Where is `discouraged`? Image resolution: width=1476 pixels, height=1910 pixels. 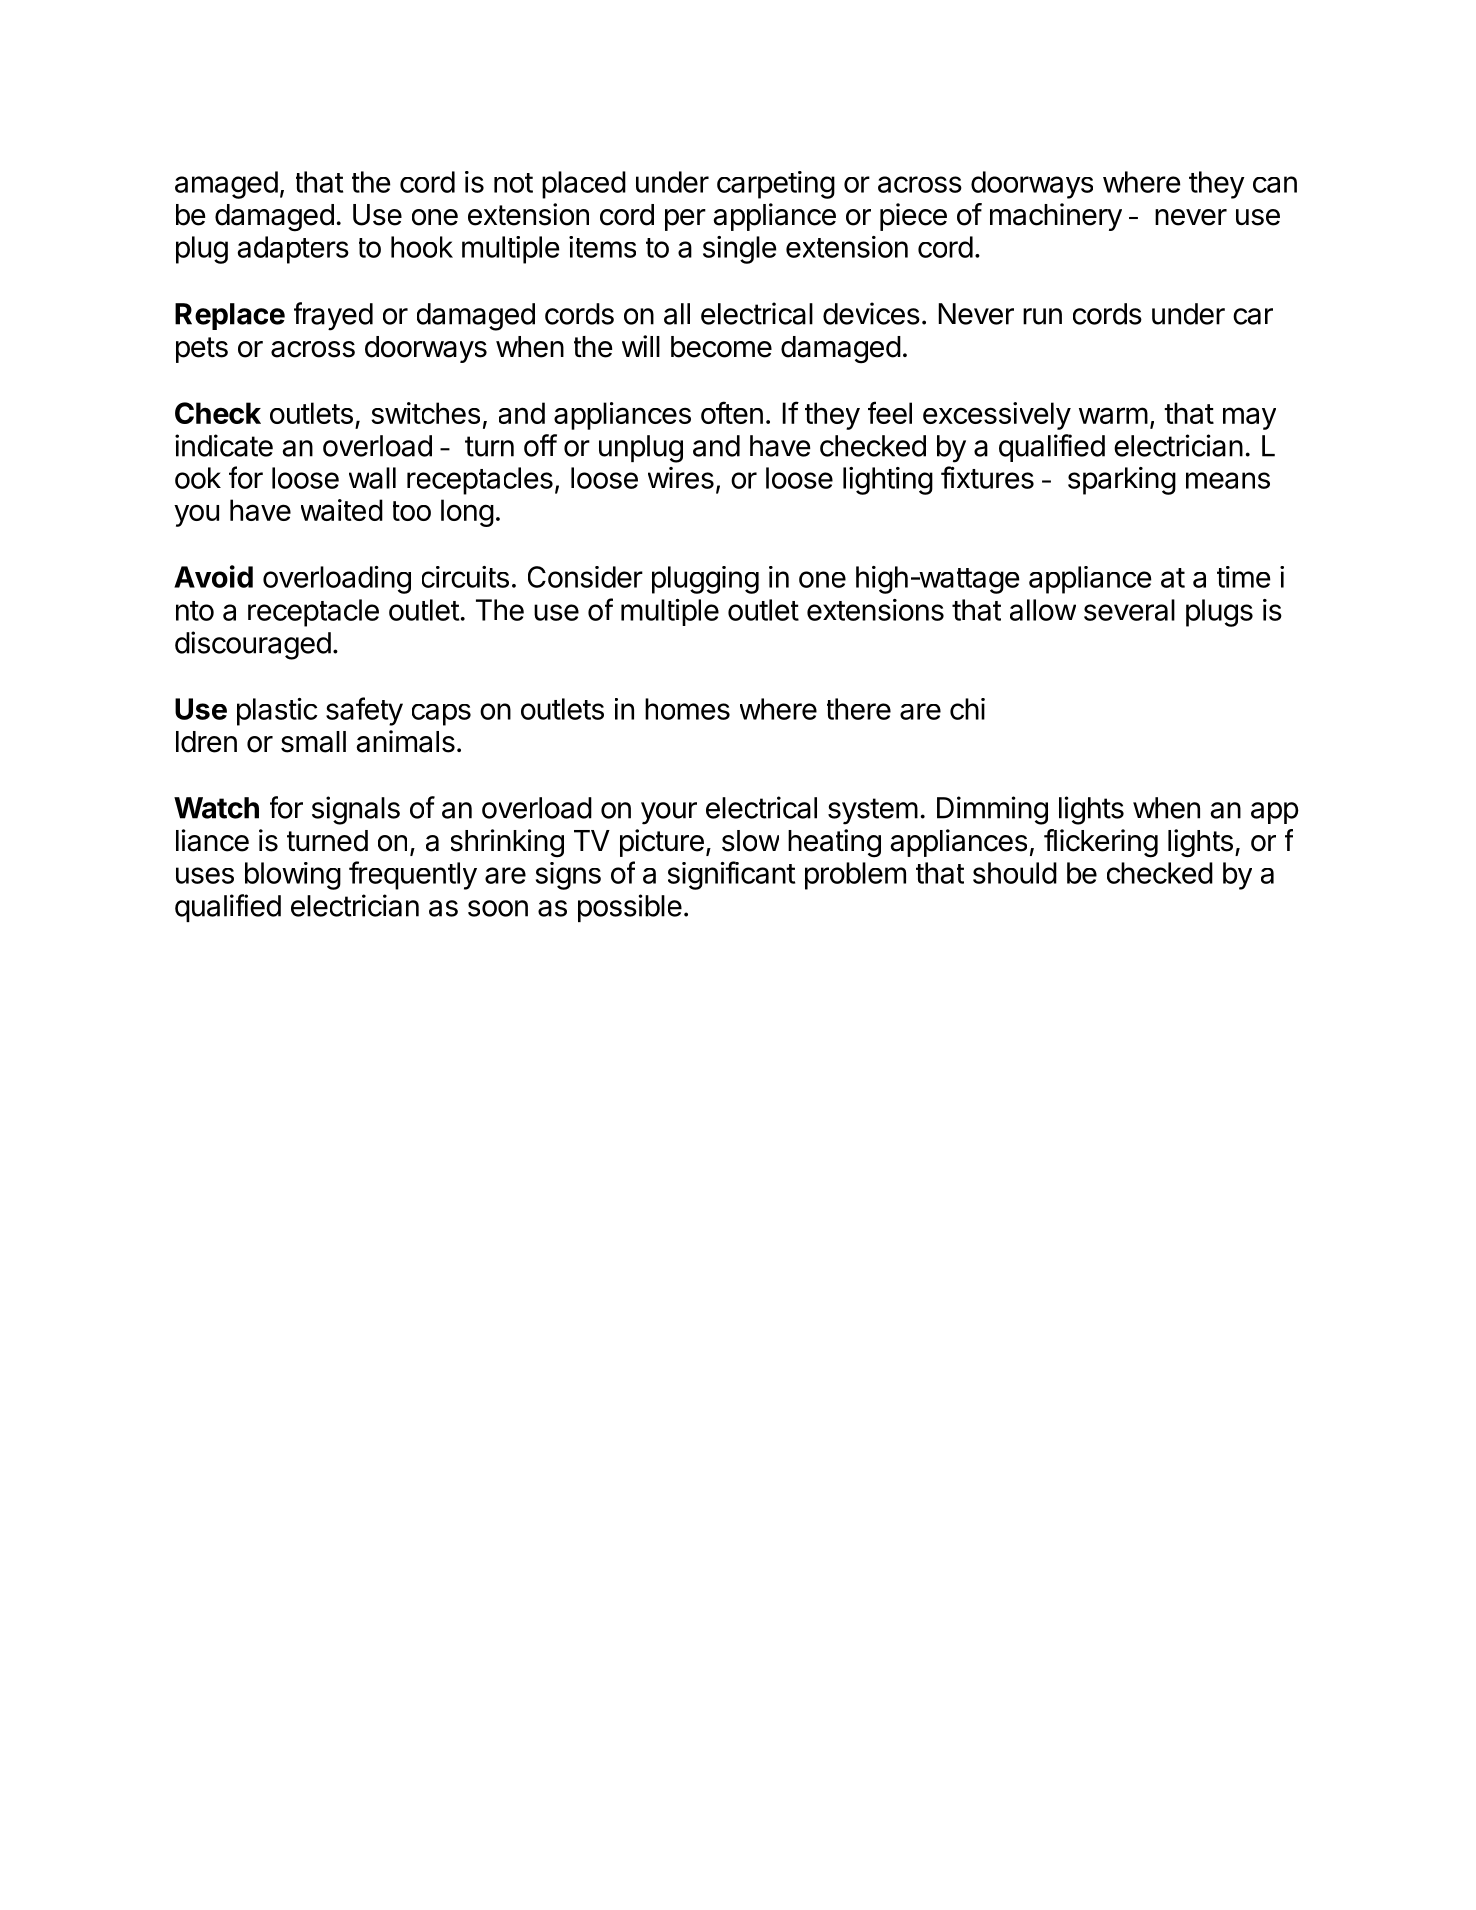 discouraged is located at coordinates (253, 645).
